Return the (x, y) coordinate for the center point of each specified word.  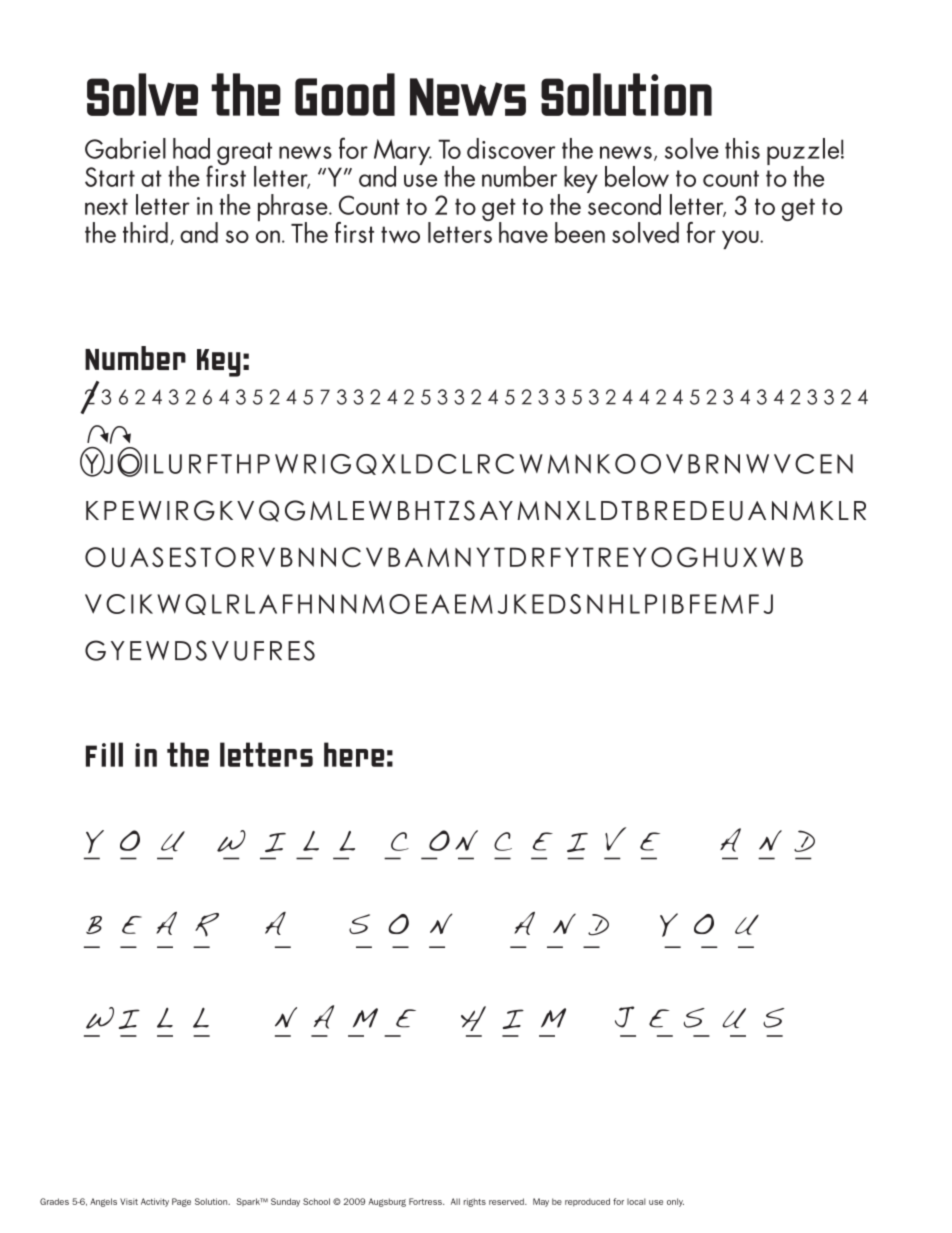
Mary (403, 153)
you (741, 239)
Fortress (426, 1201)
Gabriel (125, 148)
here (354, 754)
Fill (104, 754)
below (637, 176)
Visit (129, 1201)
